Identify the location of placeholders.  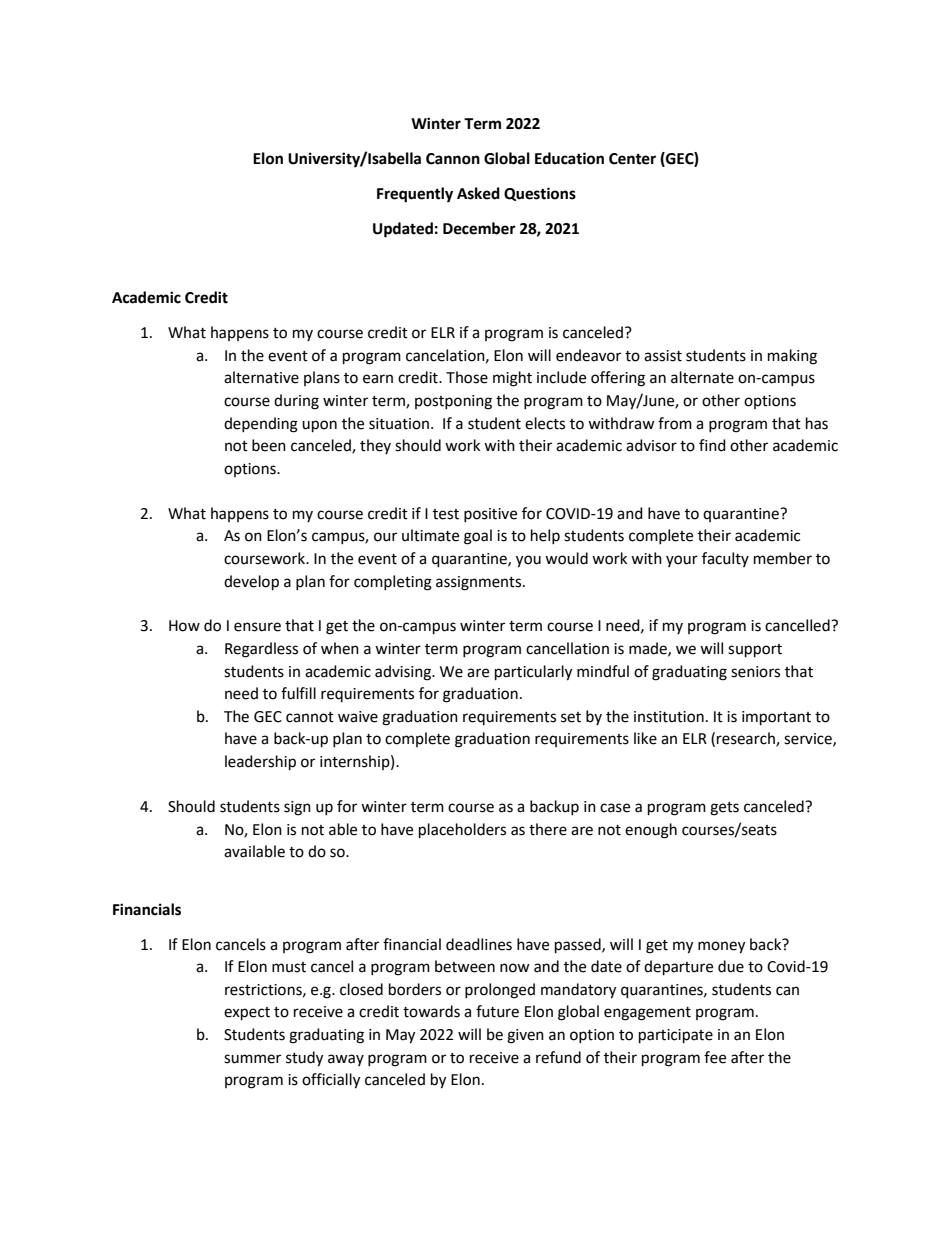
(462, 831).
